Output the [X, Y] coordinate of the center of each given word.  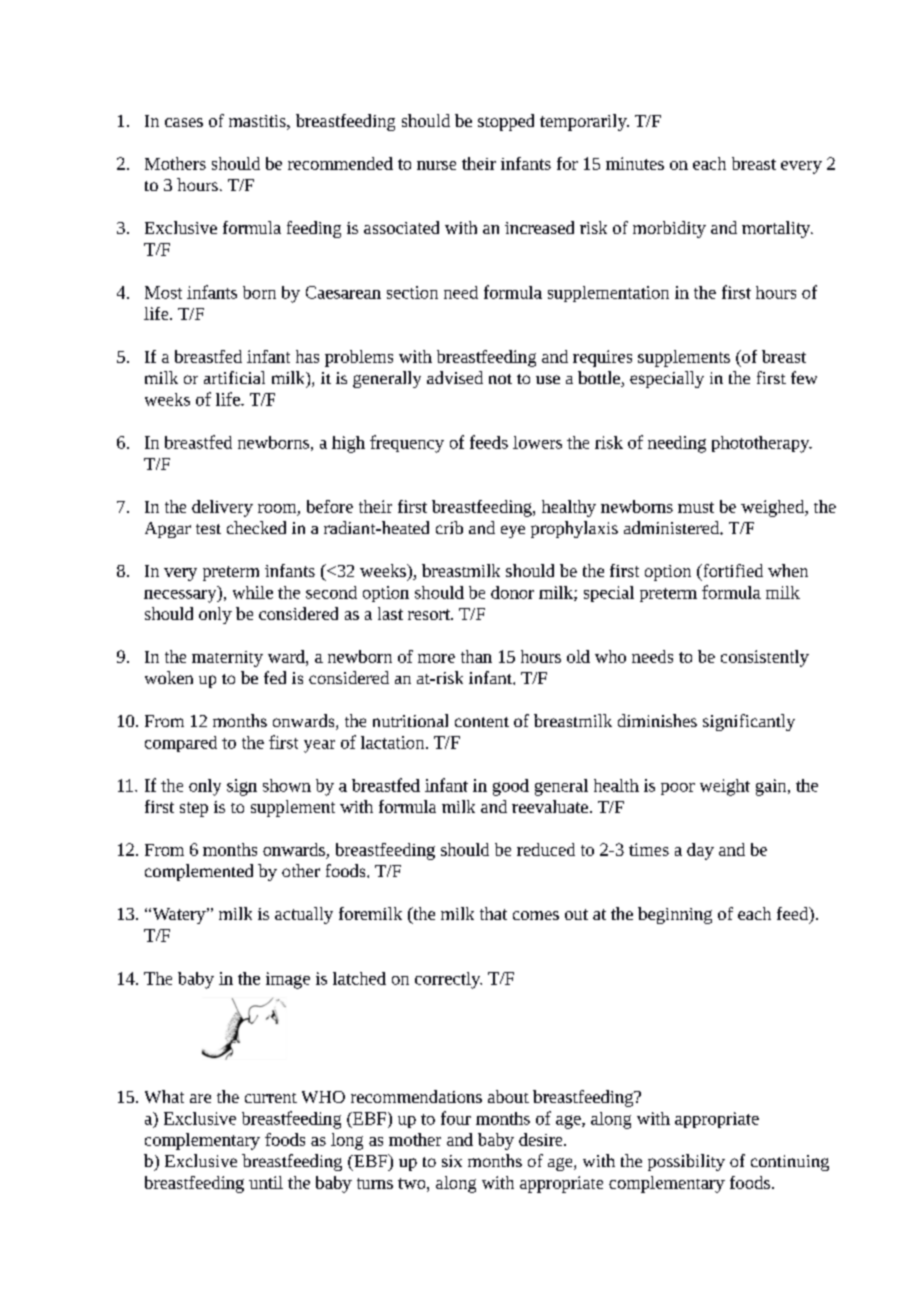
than [476, 656]
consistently [765, 658]
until [266, 1182]
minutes [635, 163]
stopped [506, 122]
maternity [227, 659]
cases [184, 122]
